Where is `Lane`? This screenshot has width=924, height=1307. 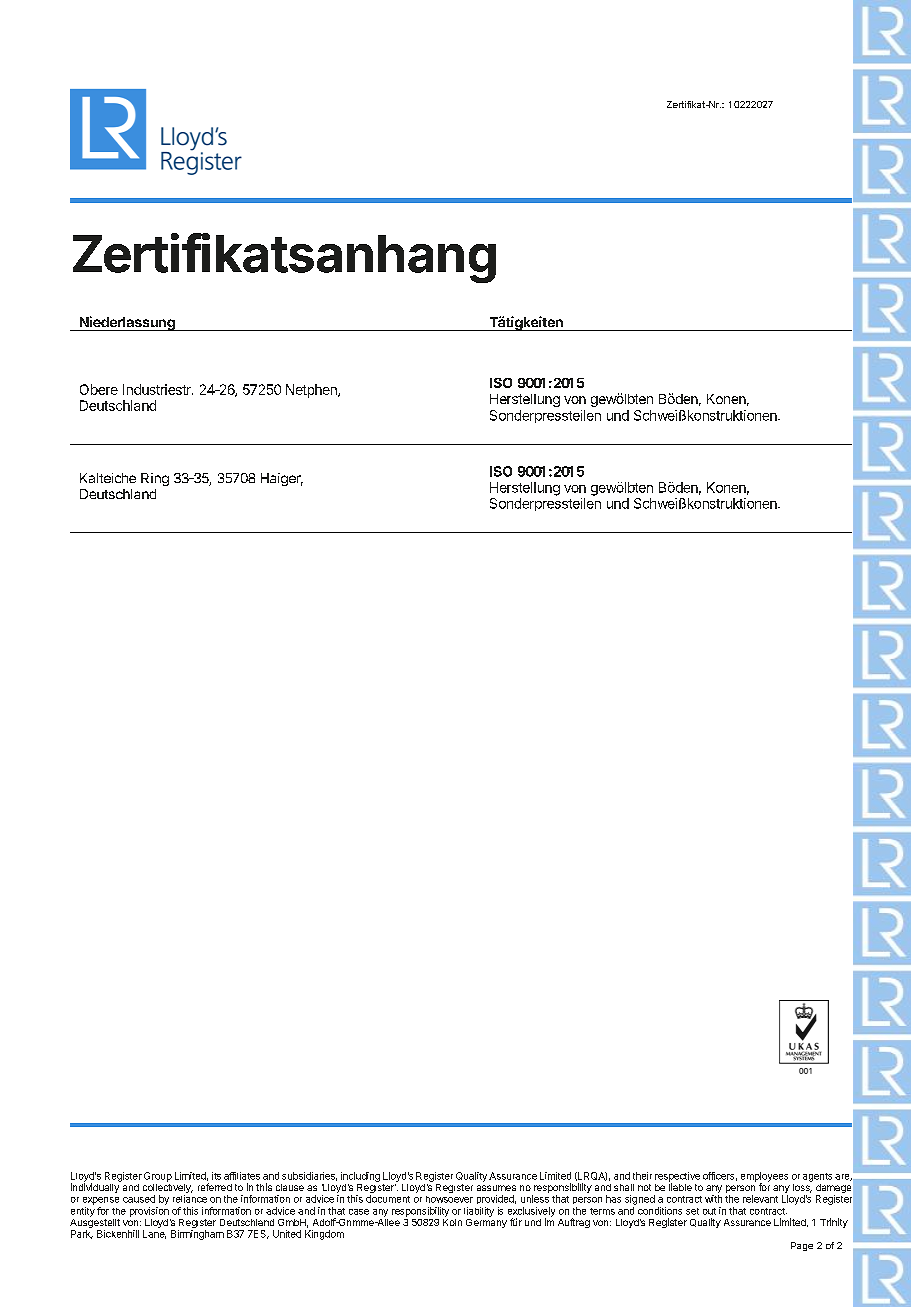 Lane is located at coordinates (154, 1234).
